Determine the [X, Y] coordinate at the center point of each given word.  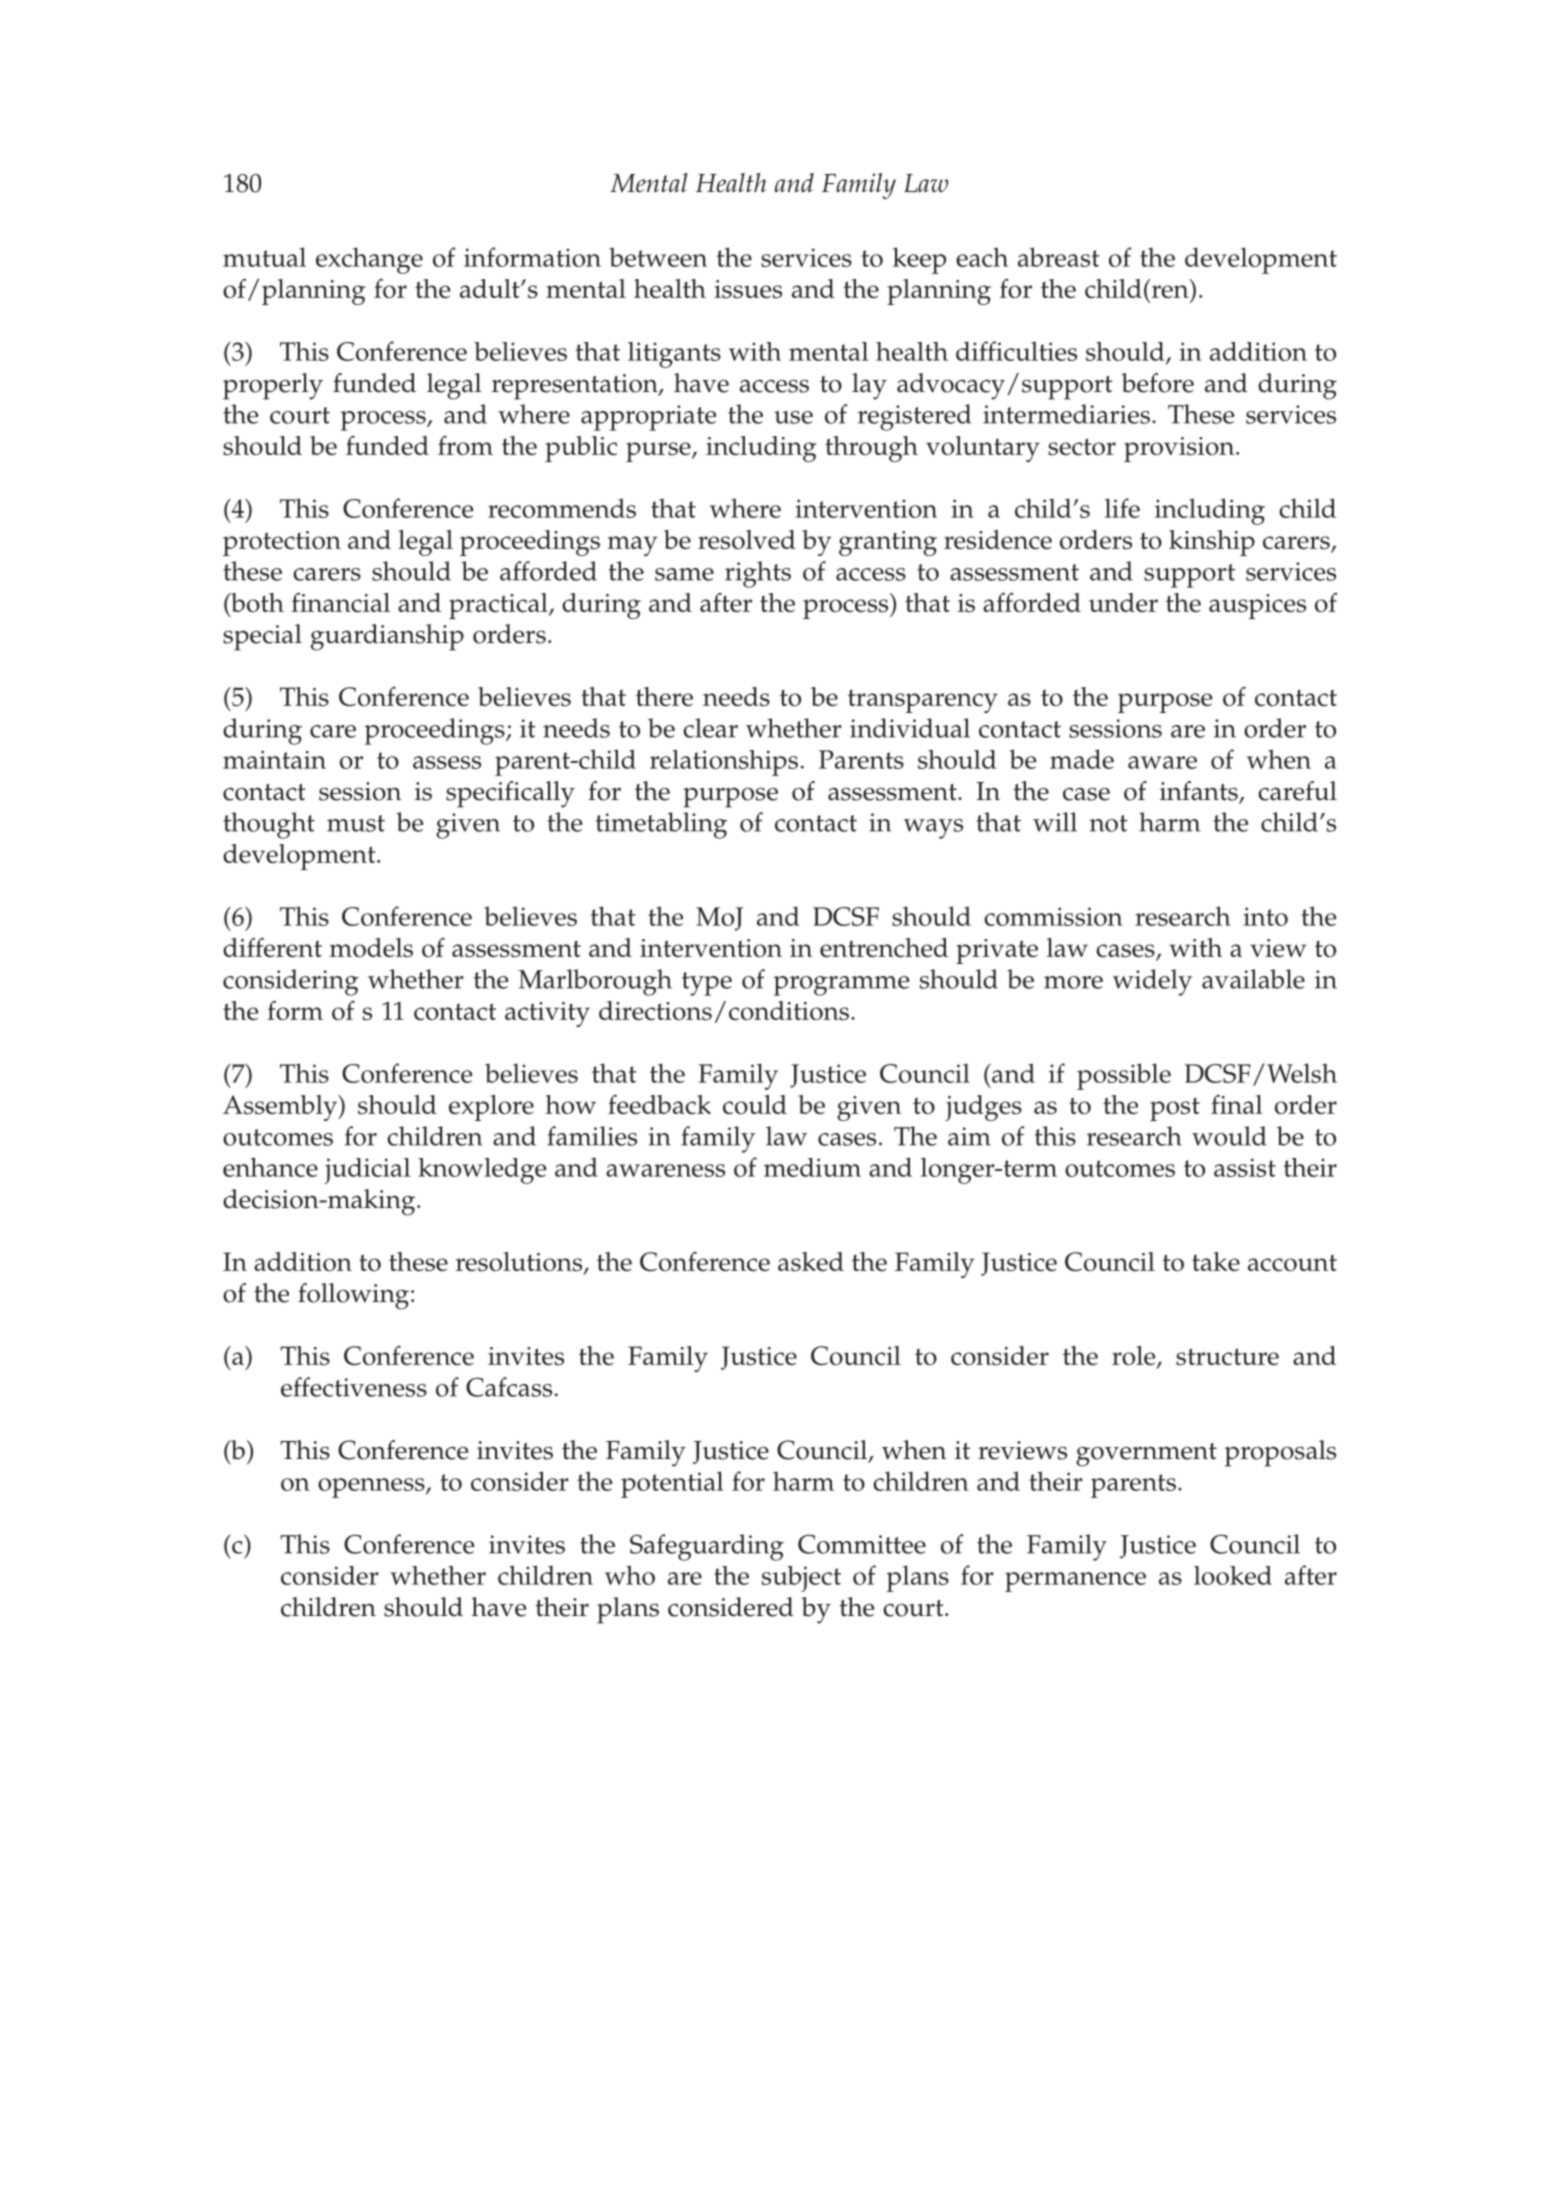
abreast [1059, 257]
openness [372, 1488]
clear [710, 728]
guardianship [387, 637]
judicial [367, 1171]
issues [748, 289]
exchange [369, 260]
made [1082, 759]
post [1175, 1109]
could [755, 1105]
